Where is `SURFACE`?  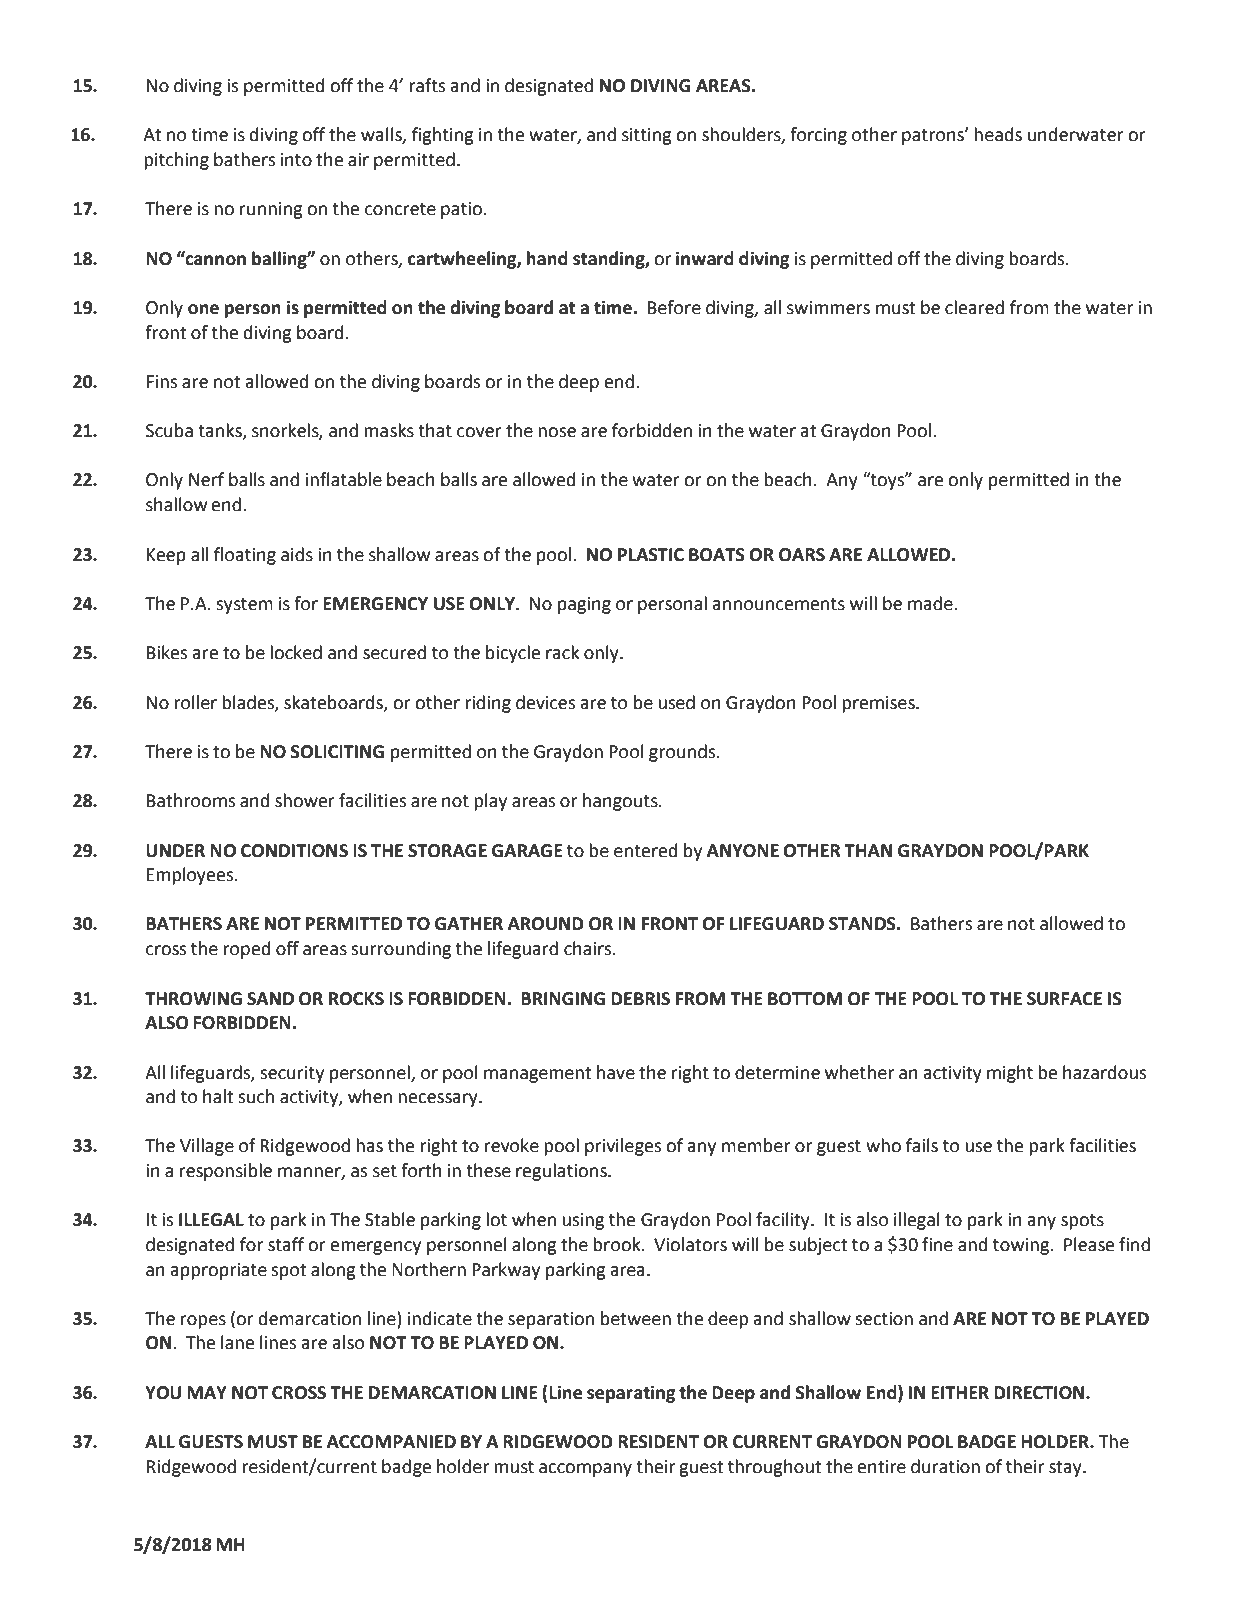 SURFACE is located at coordinates (1064, 999).
